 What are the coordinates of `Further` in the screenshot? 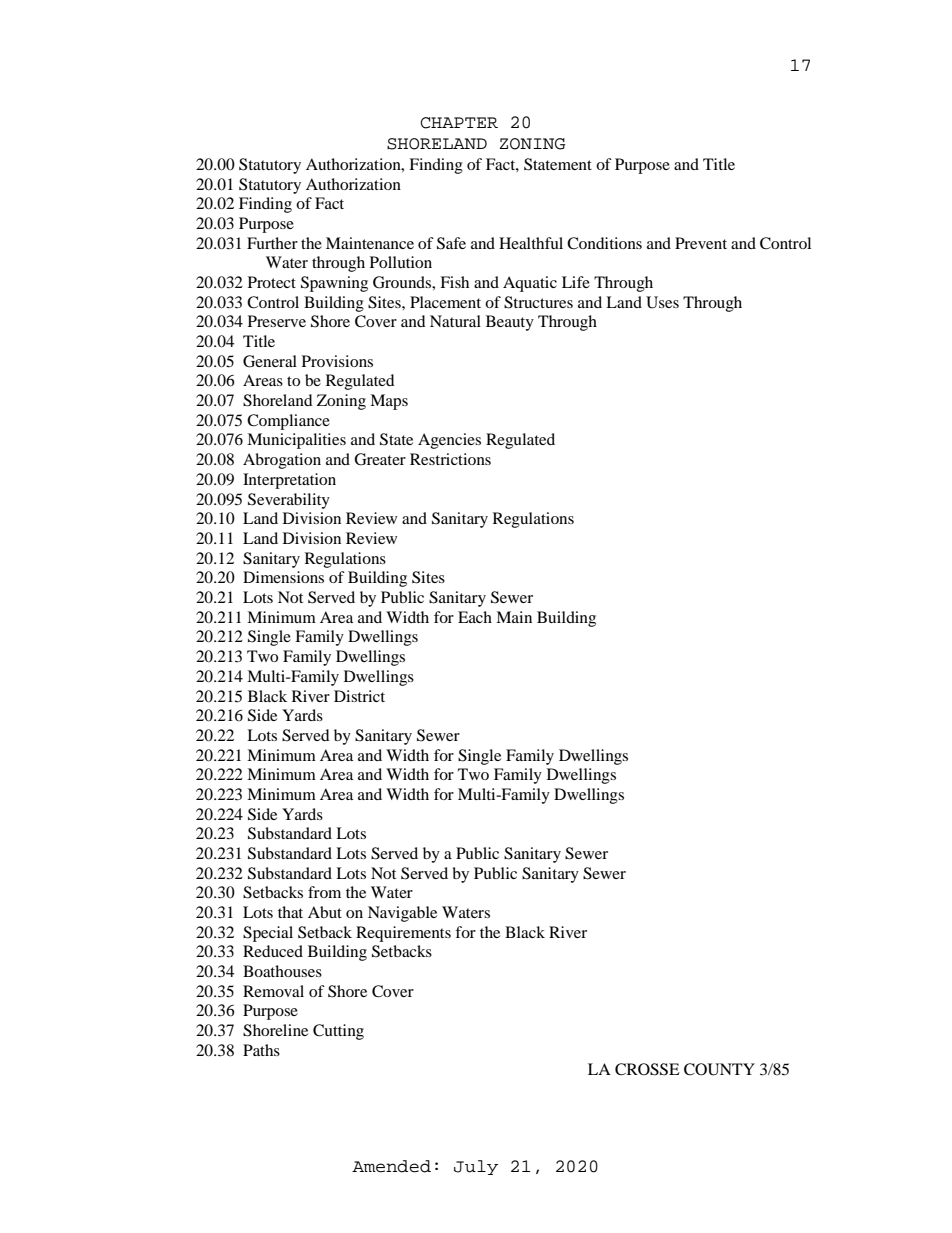 It's located at (272, 243).
